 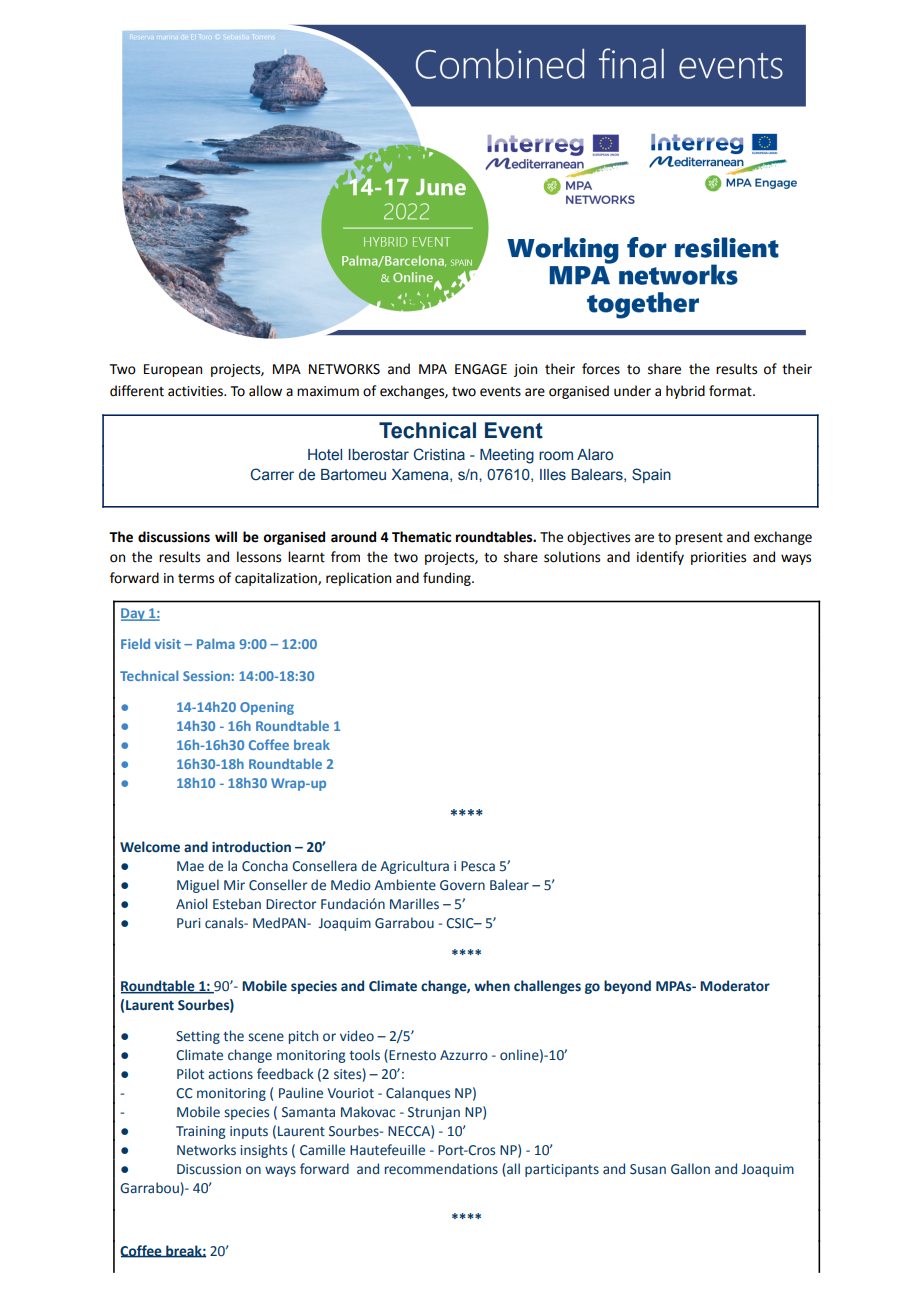 What do you see at coordinates (196, 391) in the screenshot?
I see `activities` at bounding box center [196, 391].
